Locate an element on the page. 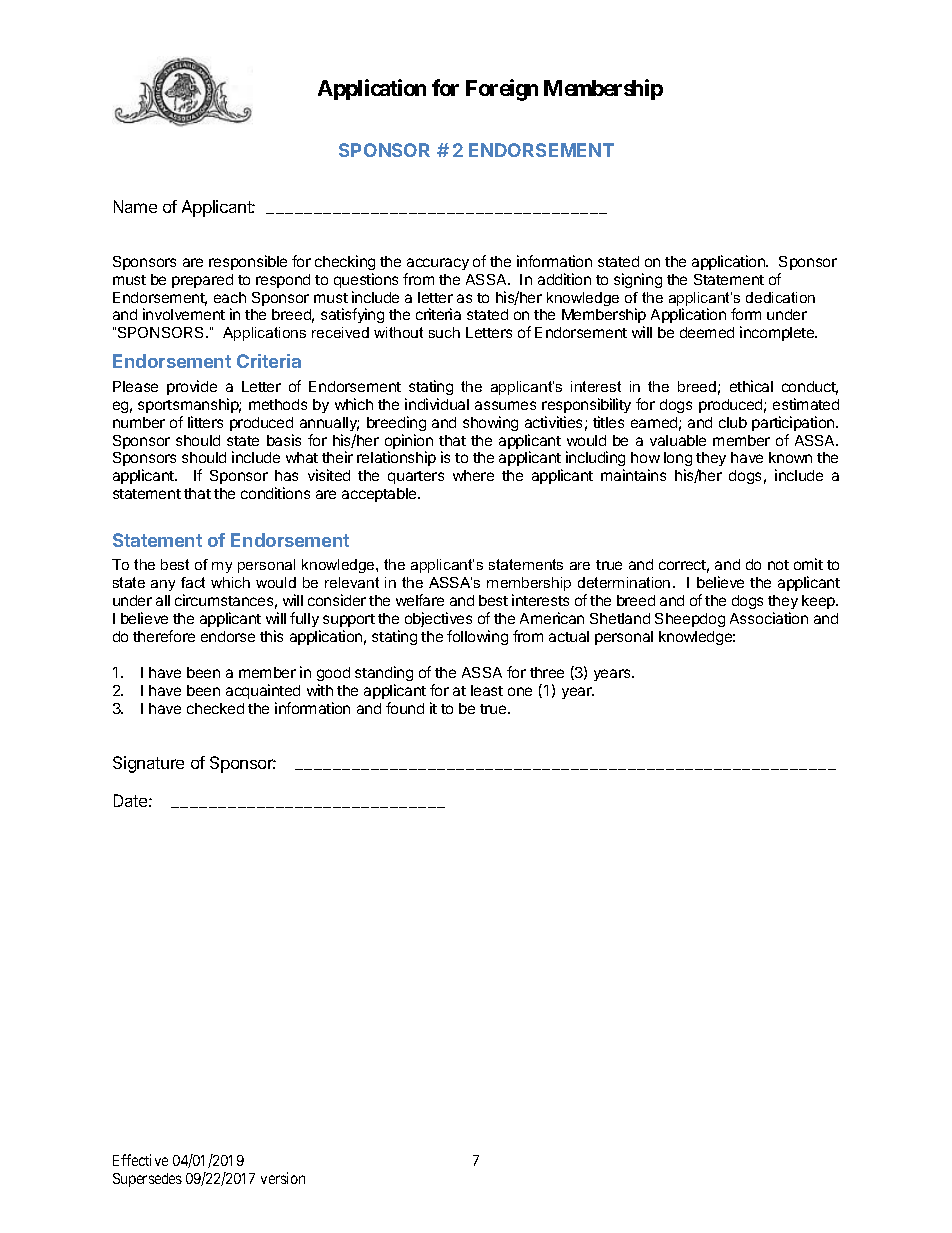 This page has height=1233, width=952. Association is located at coordinates (769, 618).
